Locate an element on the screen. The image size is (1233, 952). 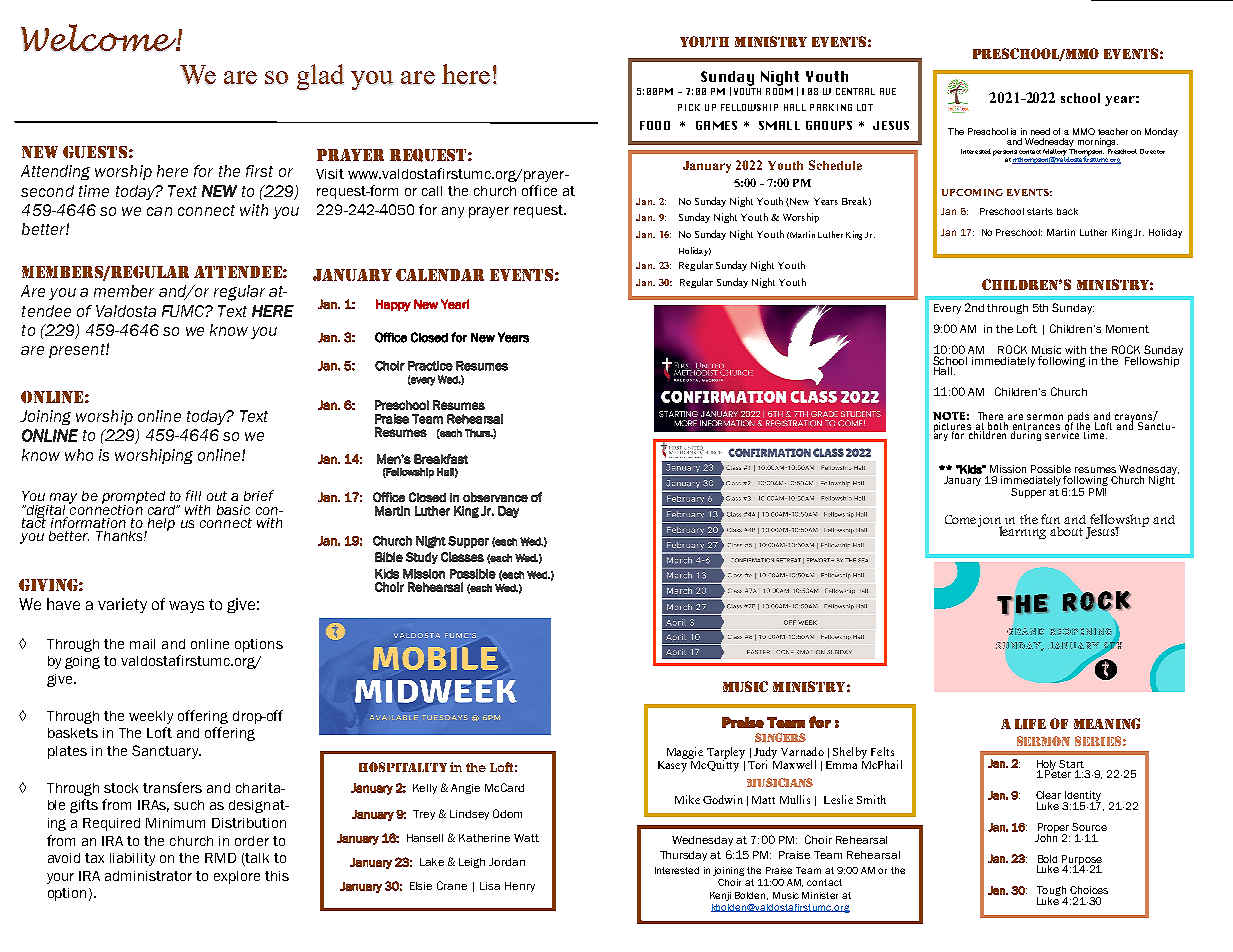
fill is located at coordinates (193, 495).
